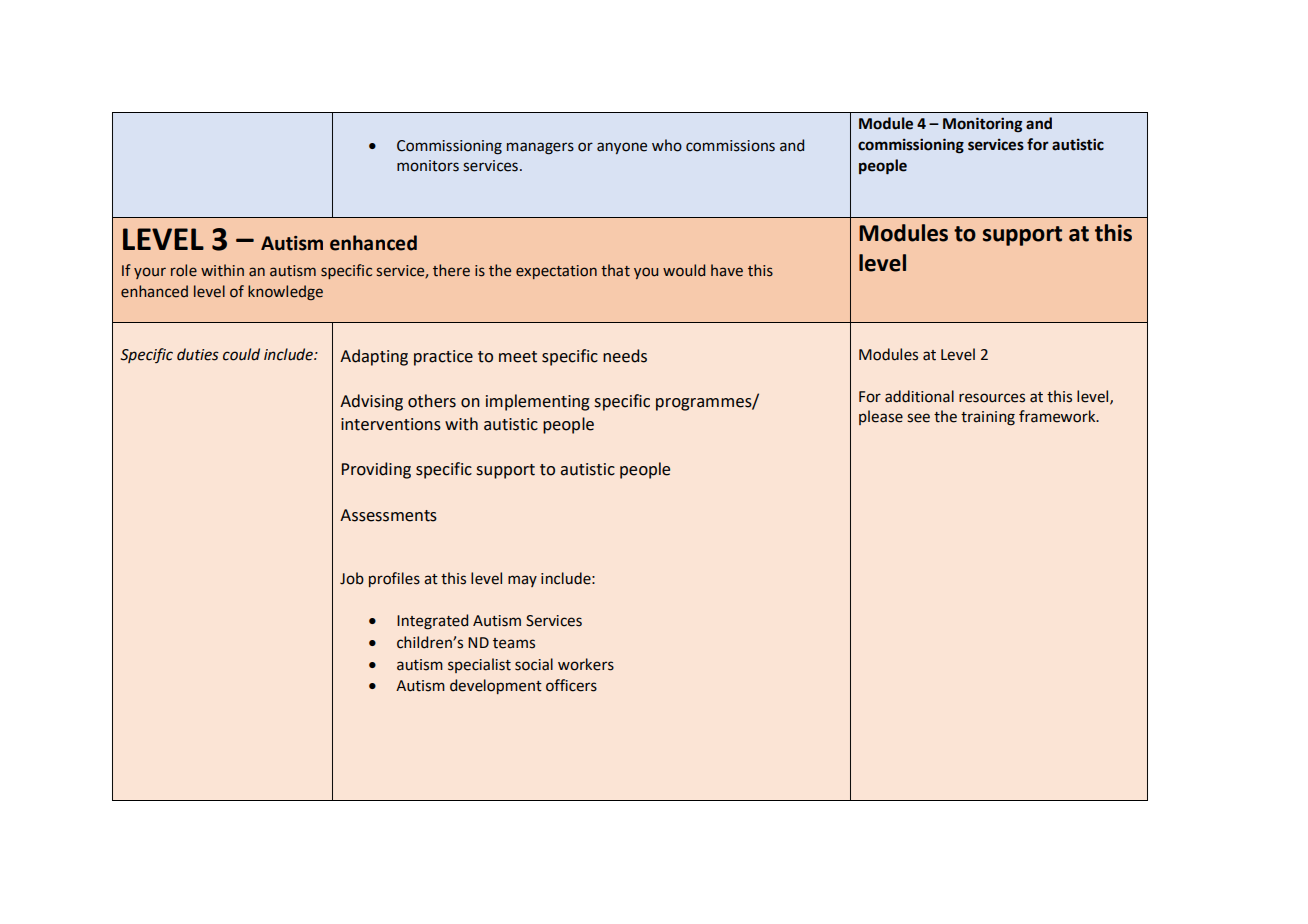  What do you see at coordinates (376, 470) in the screenshot?
I see `Providing` at bounding box center [376, 470].
